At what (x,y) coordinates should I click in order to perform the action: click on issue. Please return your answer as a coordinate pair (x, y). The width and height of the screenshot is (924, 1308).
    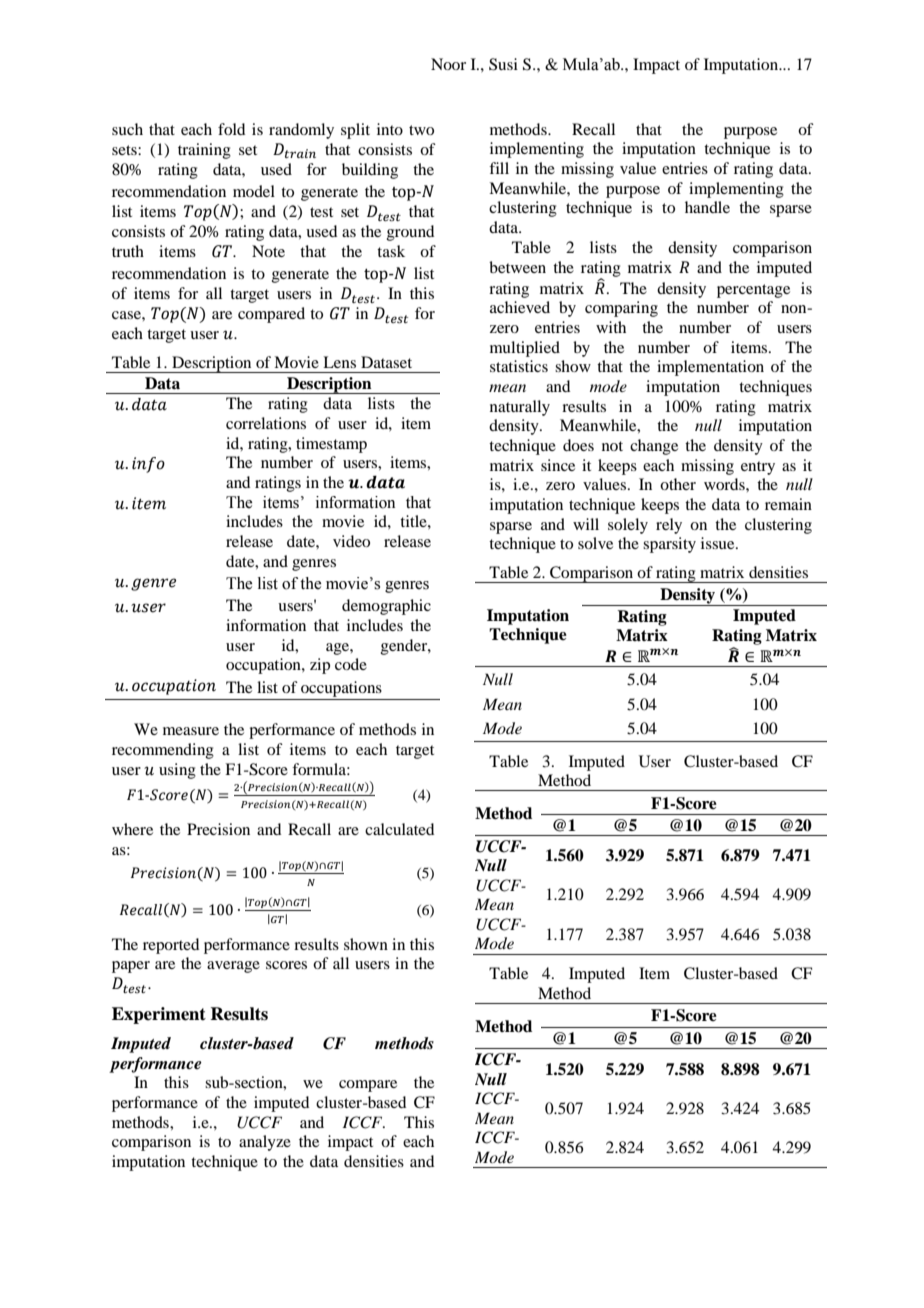
    Looking at the image, I should click on (719, 543).
